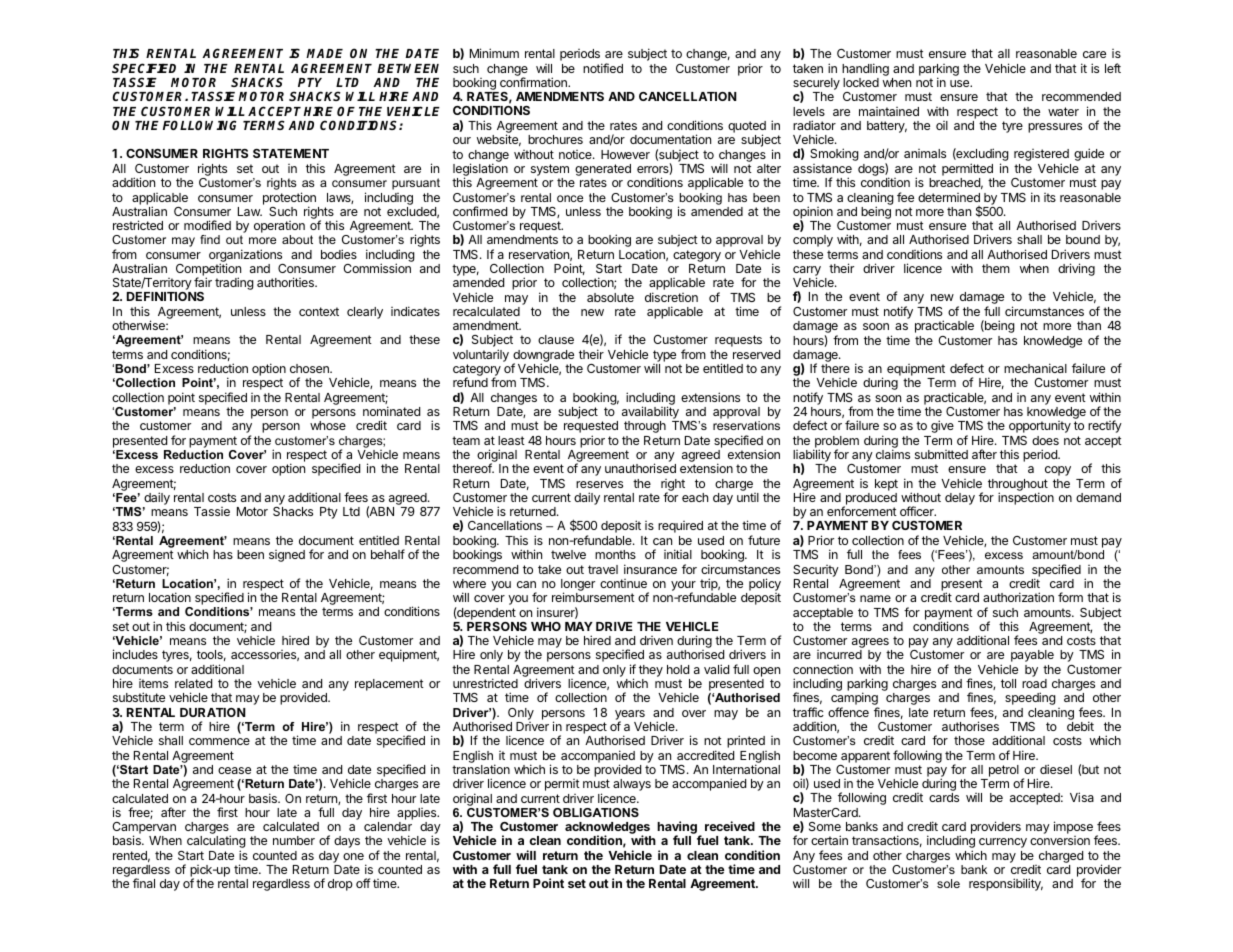 This document has height=952, width=1233. What do you see at coordinates (216, 843) in the document?
I see `calculating` at bounding box center [216, 843].
